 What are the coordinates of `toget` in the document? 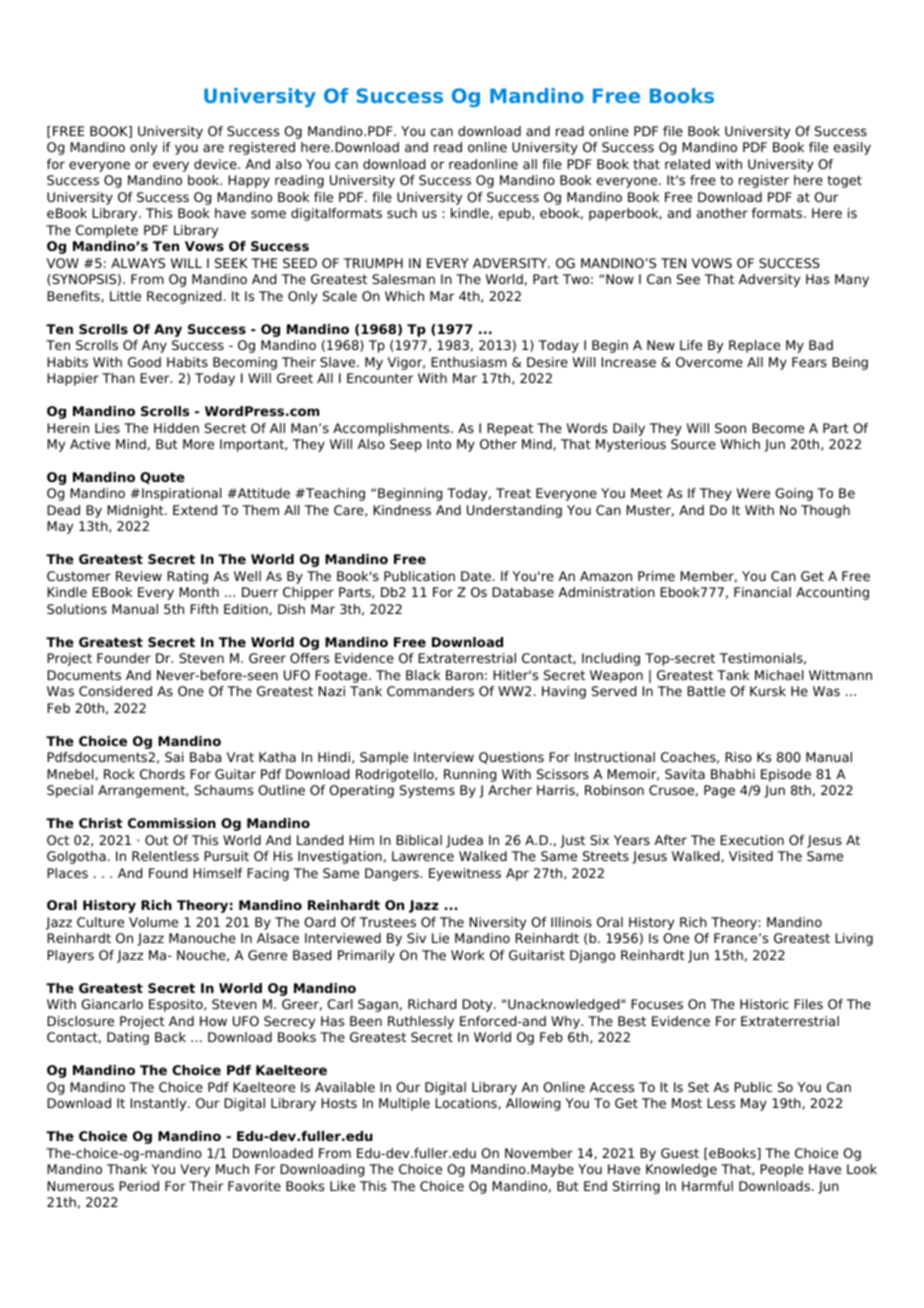 It's located at (844, 181).
